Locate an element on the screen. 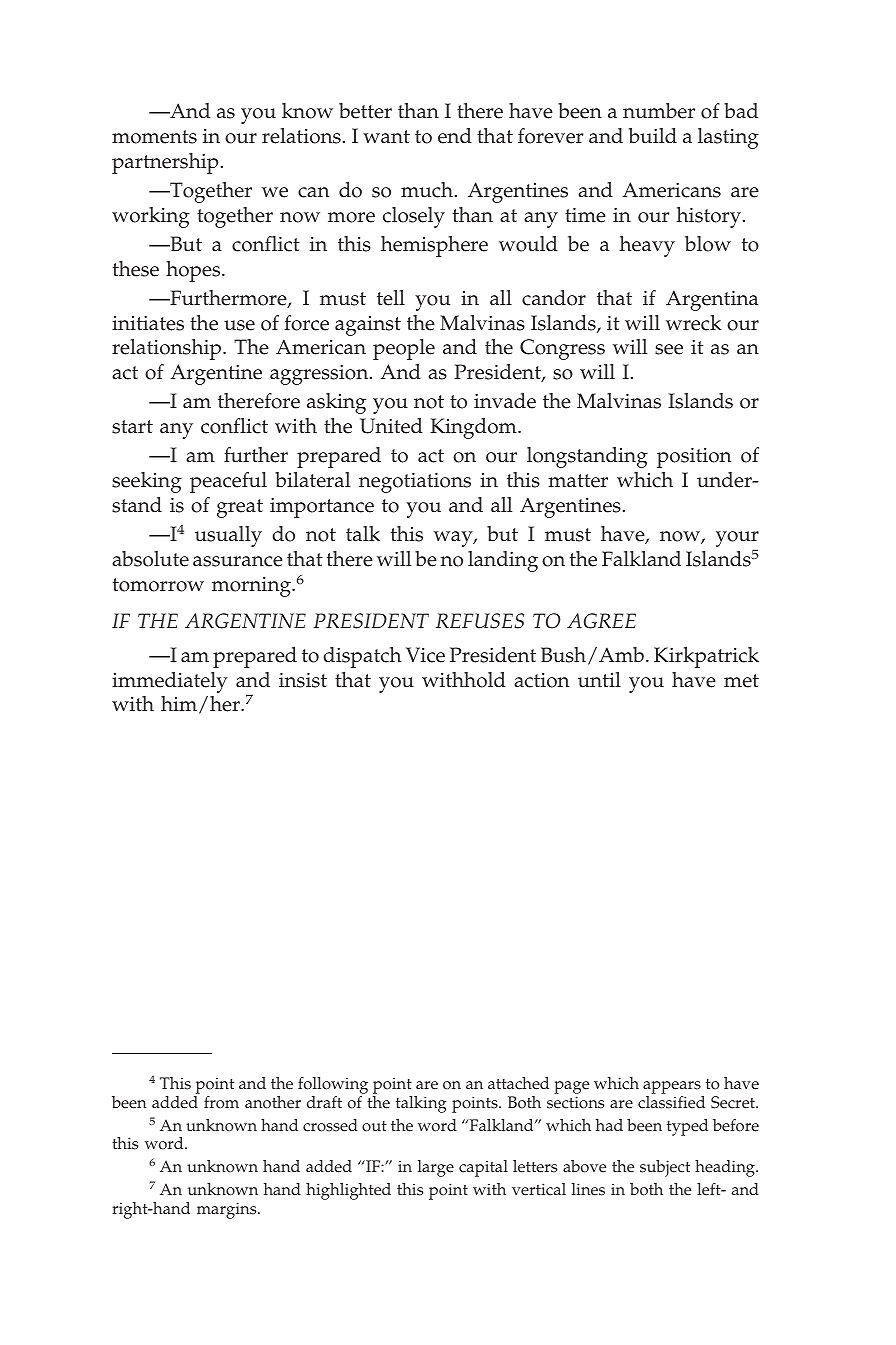  build is located at coordinates (653, 135).
